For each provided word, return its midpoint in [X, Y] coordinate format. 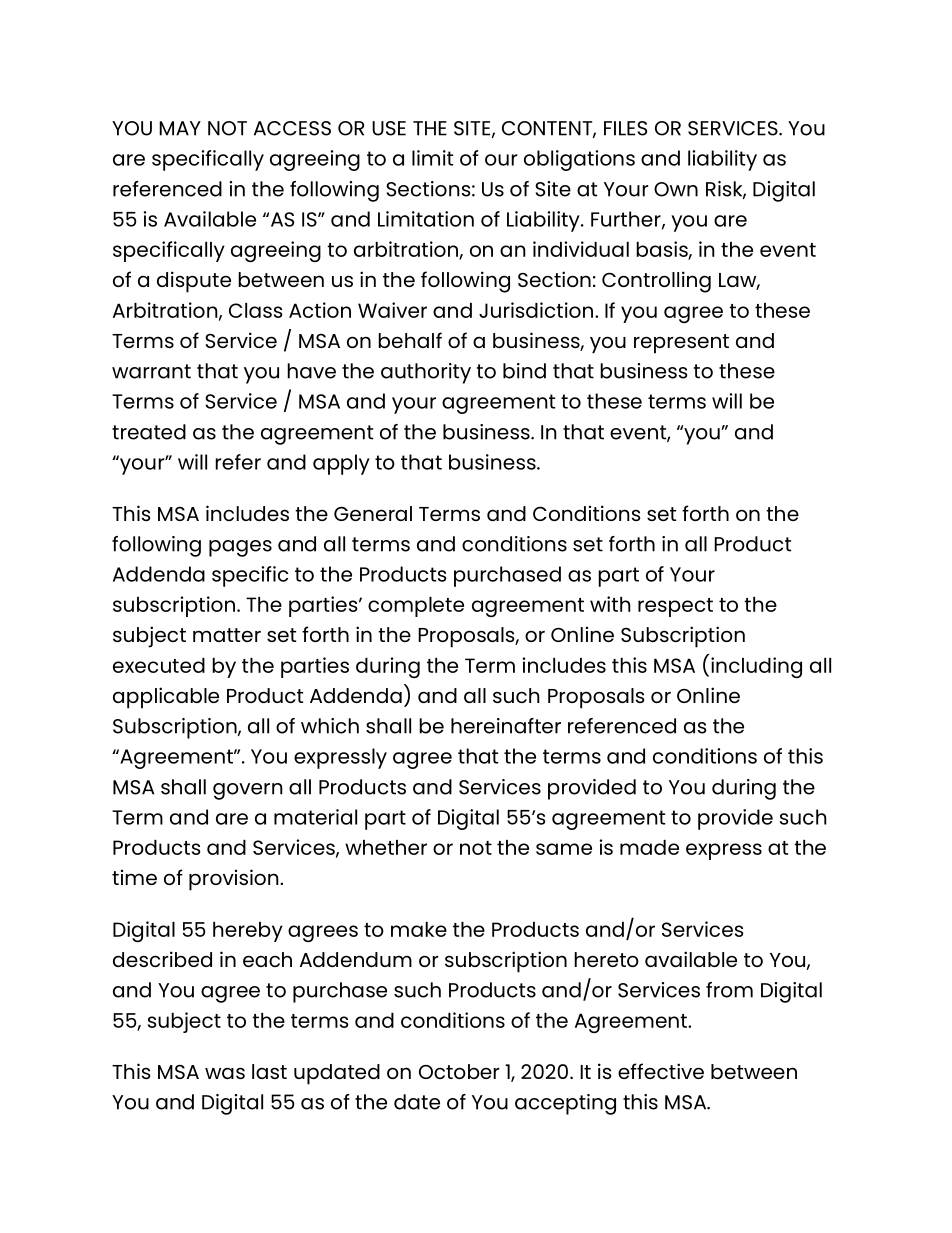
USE [389, 128]
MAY [180, 128]
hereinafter [506, 726]
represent [681, 344]
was [225, 1073]
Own [676, 189]
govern [248, 791]
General [373, 513]
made [649, 847]
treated [149, 432]
